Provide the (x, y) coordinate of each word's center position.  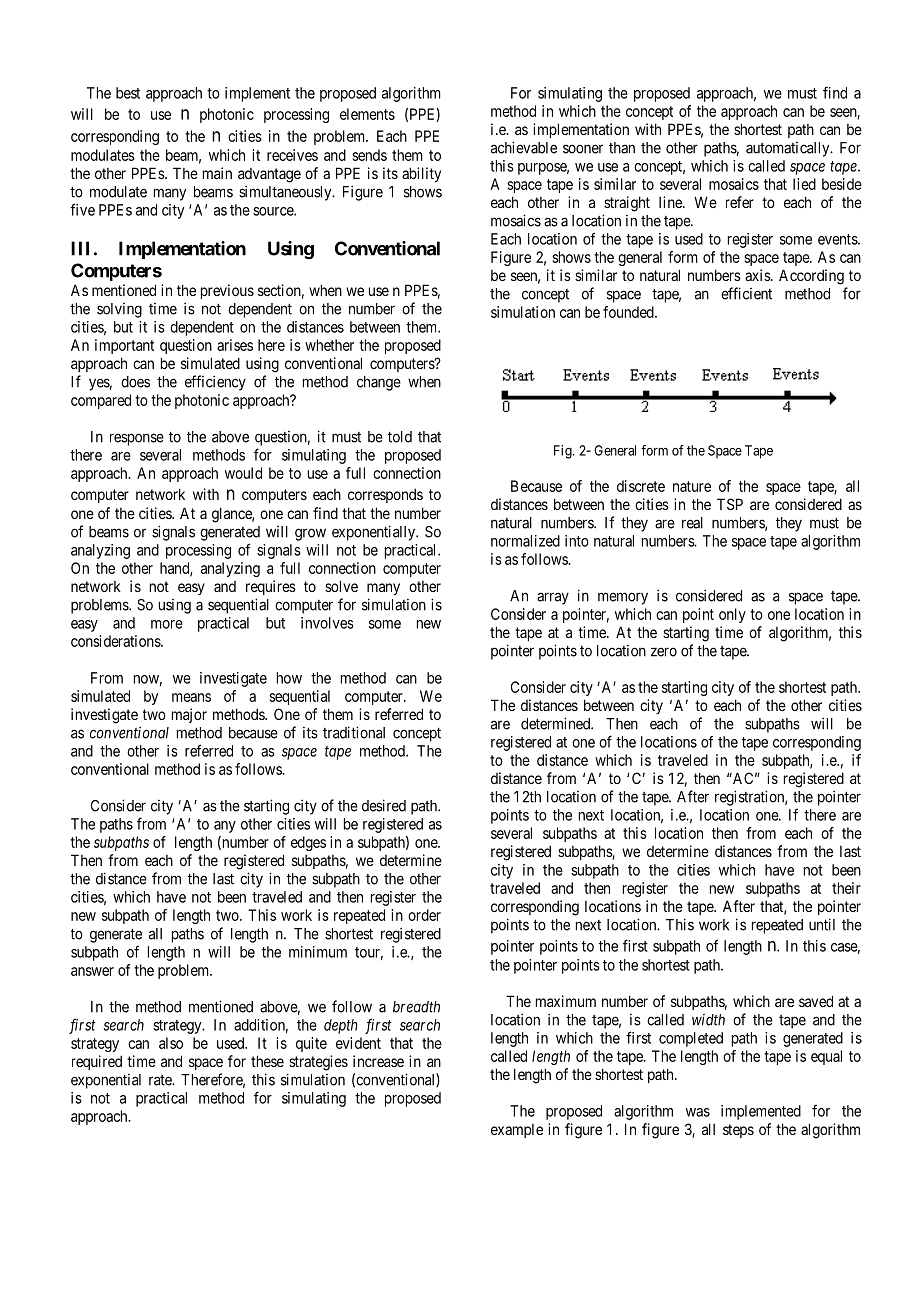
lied (804, 184)
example (517, 1131)
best (128, 93)
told (400, 437)
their (846, 888)
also (171, 1043)
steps (738, 1131)
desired (384, 805)
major (189, 715)
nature (692, 486)
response (137, 439)
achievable (524, 147)
